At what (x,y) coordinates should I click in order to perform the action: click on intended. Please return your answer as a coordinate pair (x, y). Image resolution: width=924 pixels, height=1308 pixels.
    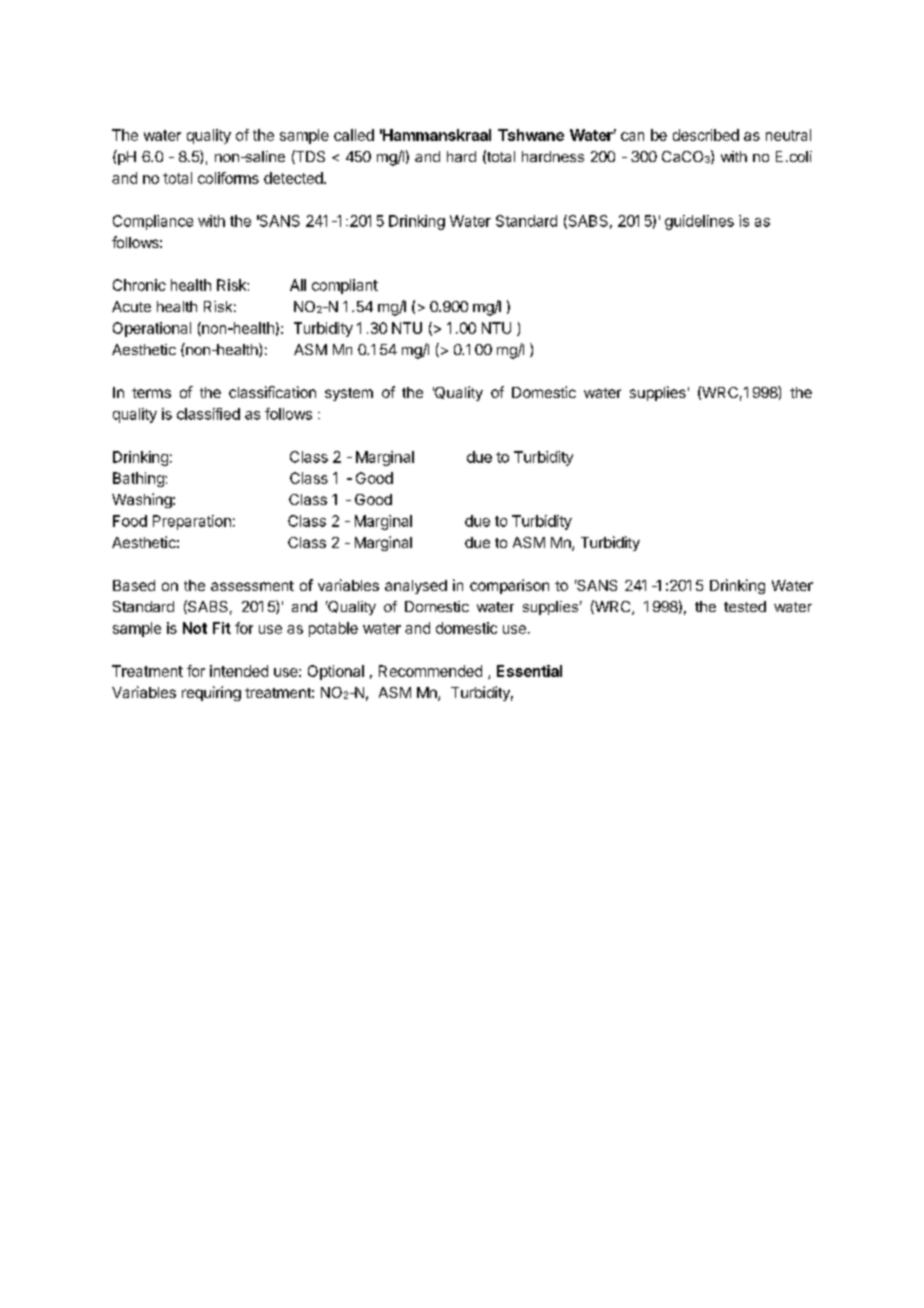
    Looking at the image, I should click on (239, 671).
